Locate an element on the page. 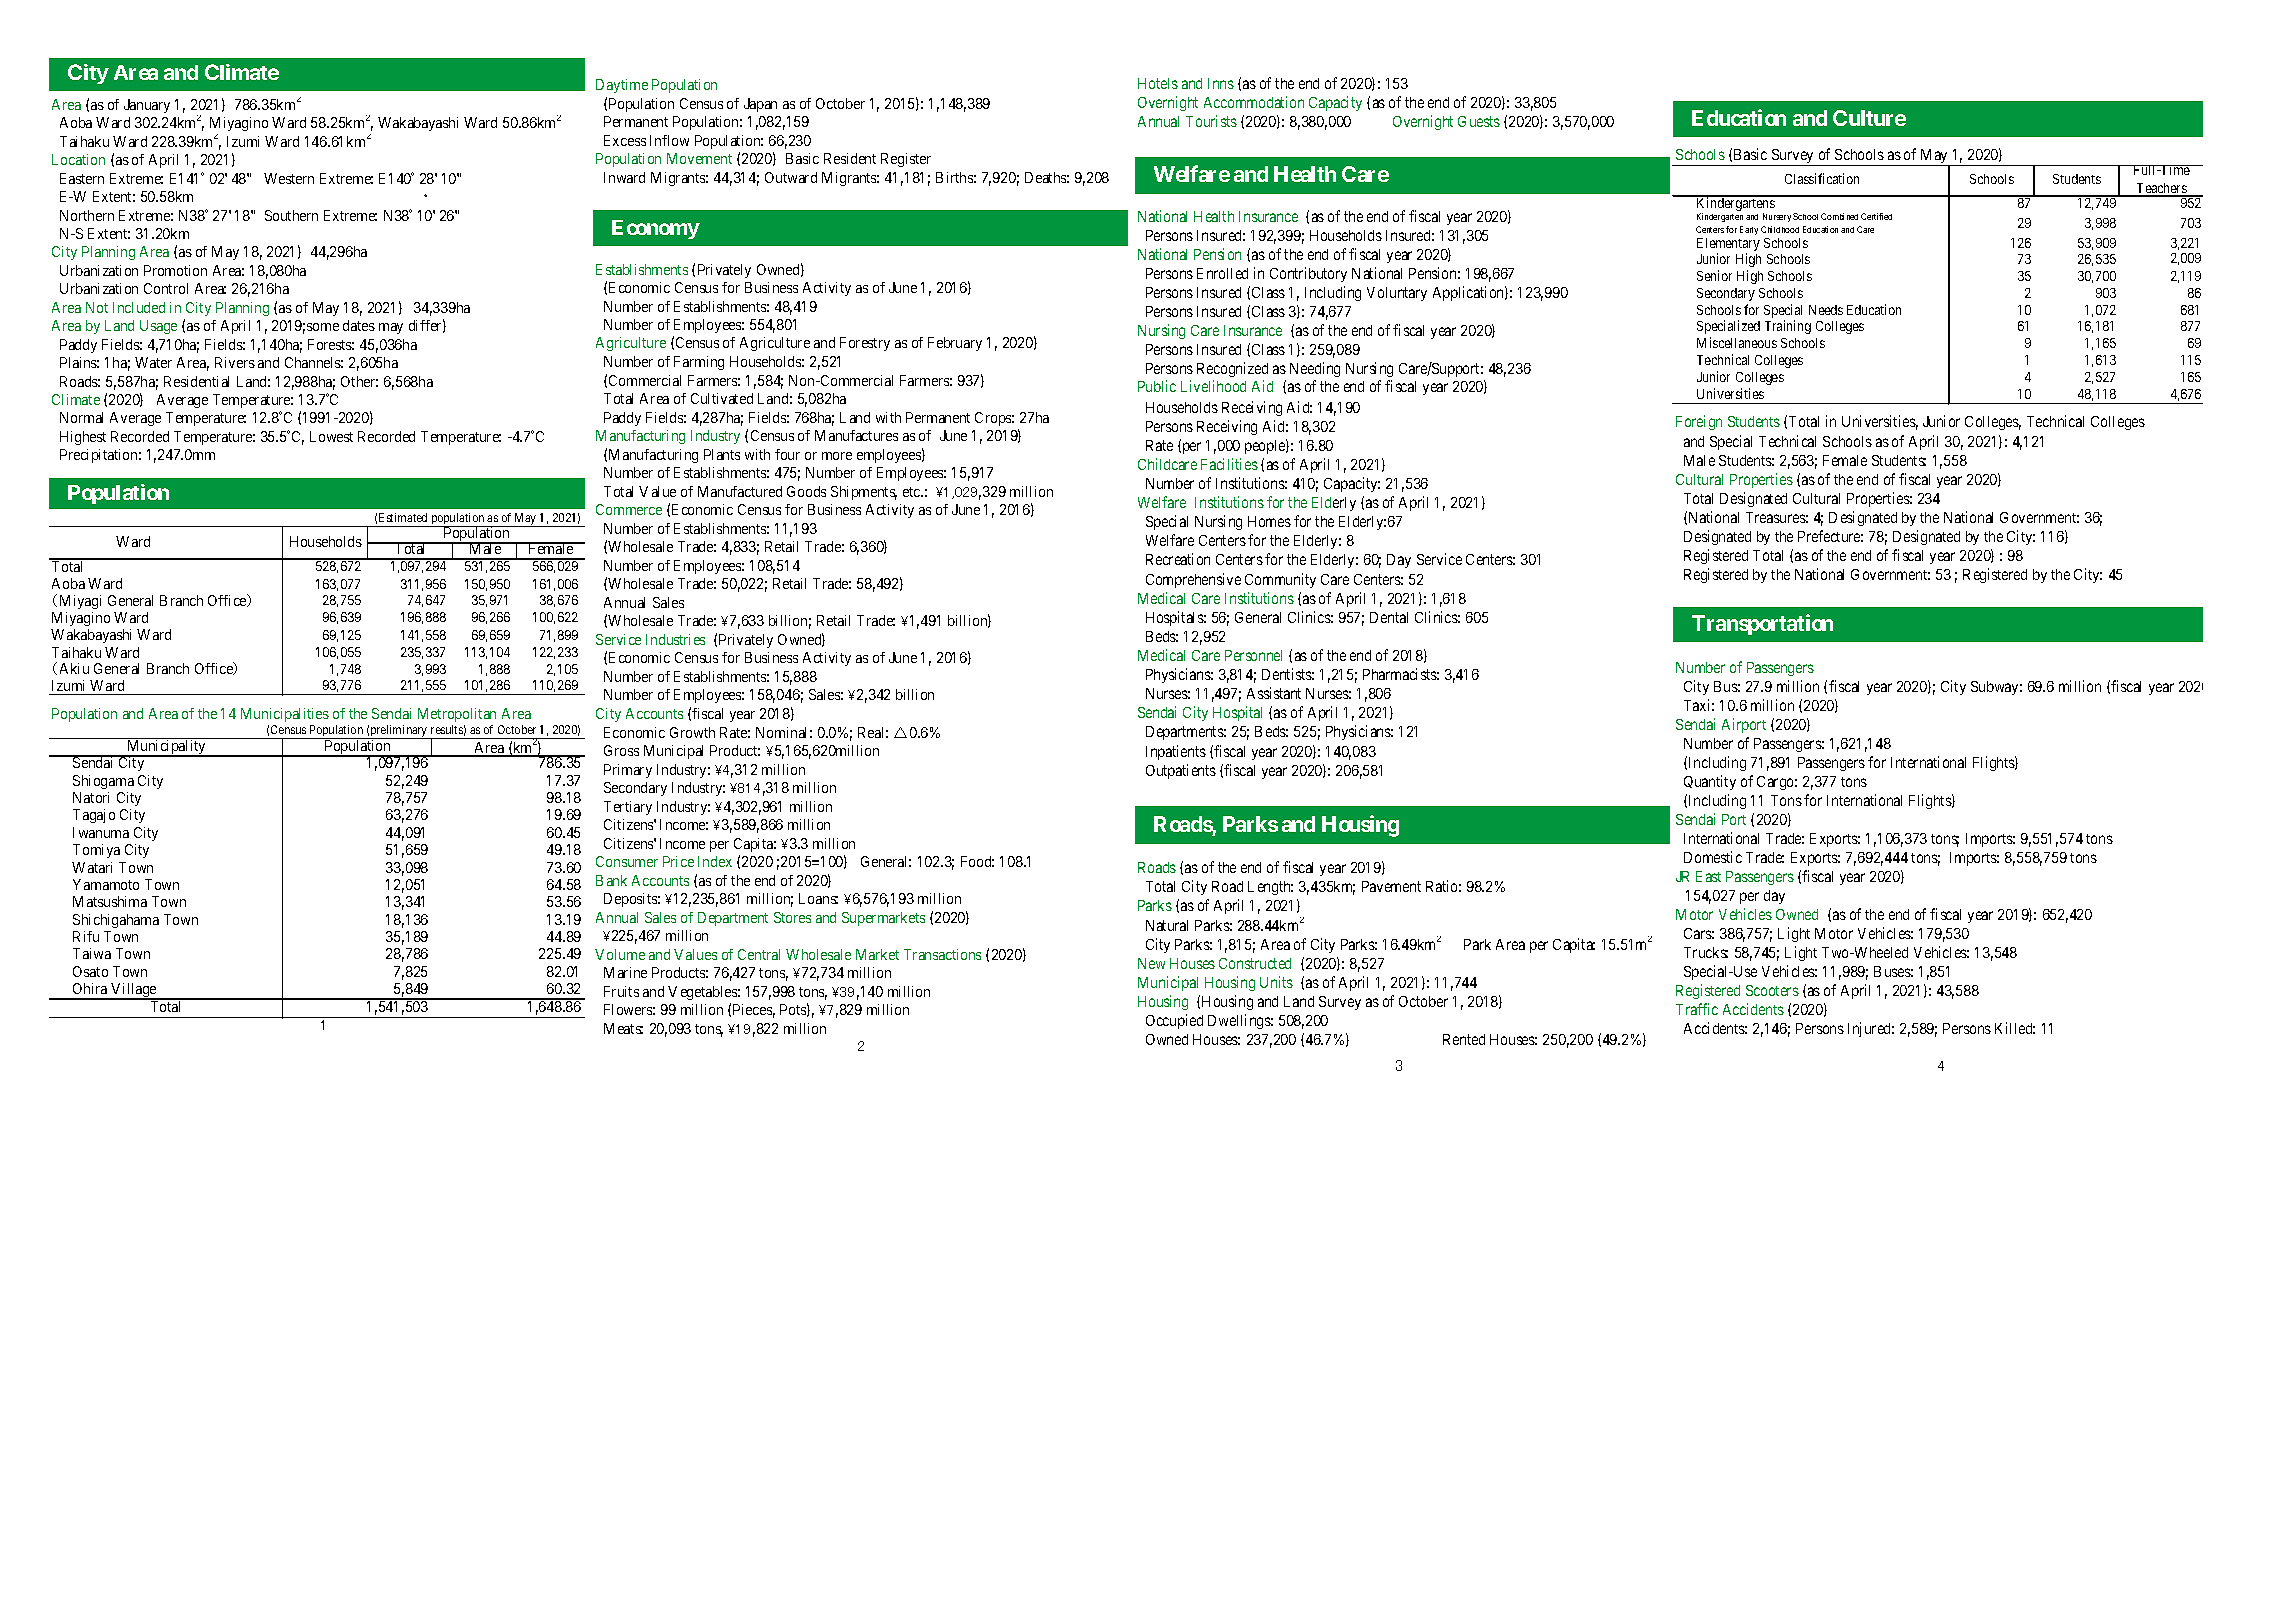  Teachers is located at coordinates (2162, 189).
